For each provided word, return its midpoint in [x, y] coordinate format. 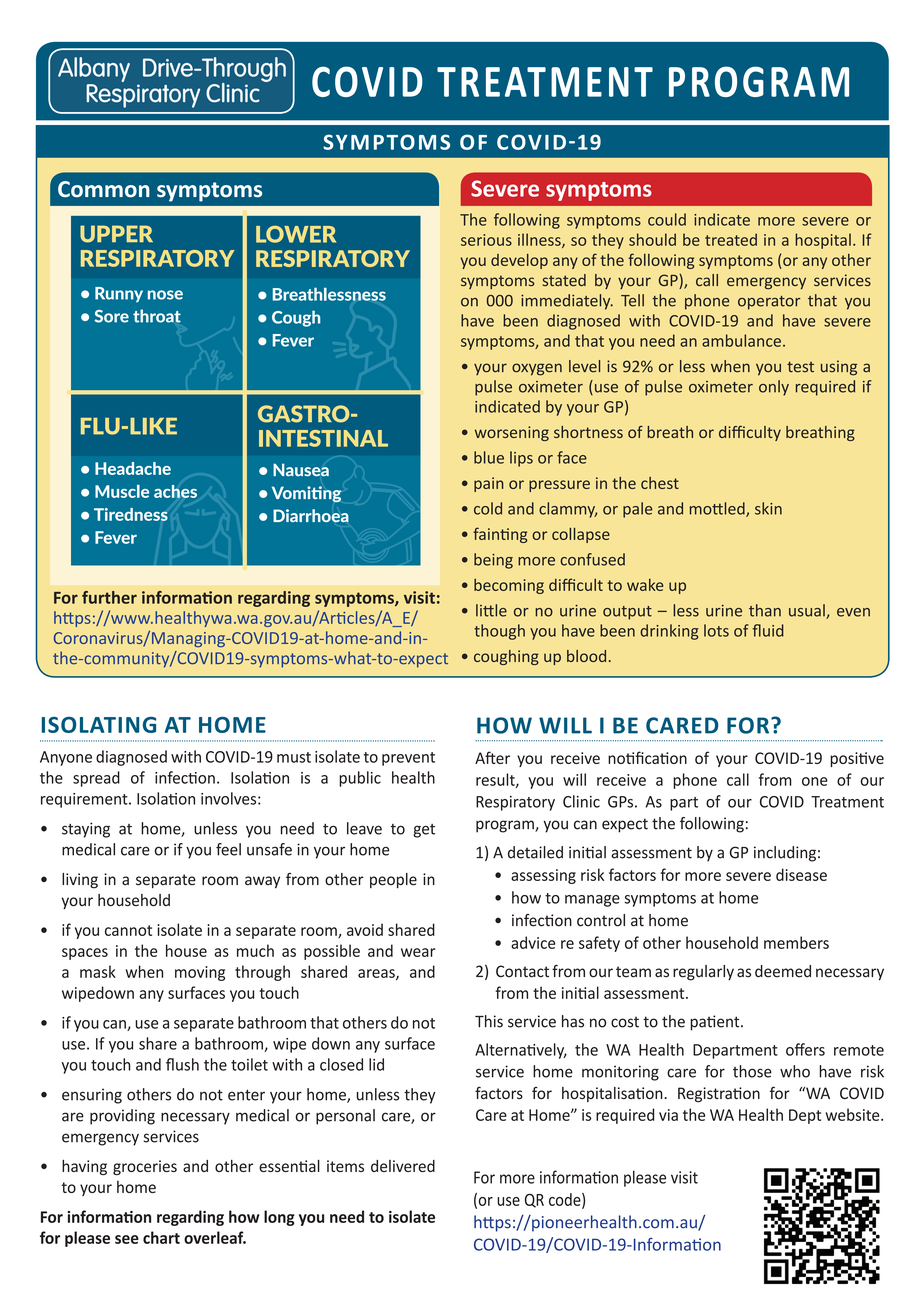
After [492, 757]
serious [486, 240]
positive [857, 759]
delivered [403, 1166]
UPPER [116, 234]
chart [161, 1237]
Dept [805, 1116]
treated [731, 239]
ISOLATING [99, 725]
